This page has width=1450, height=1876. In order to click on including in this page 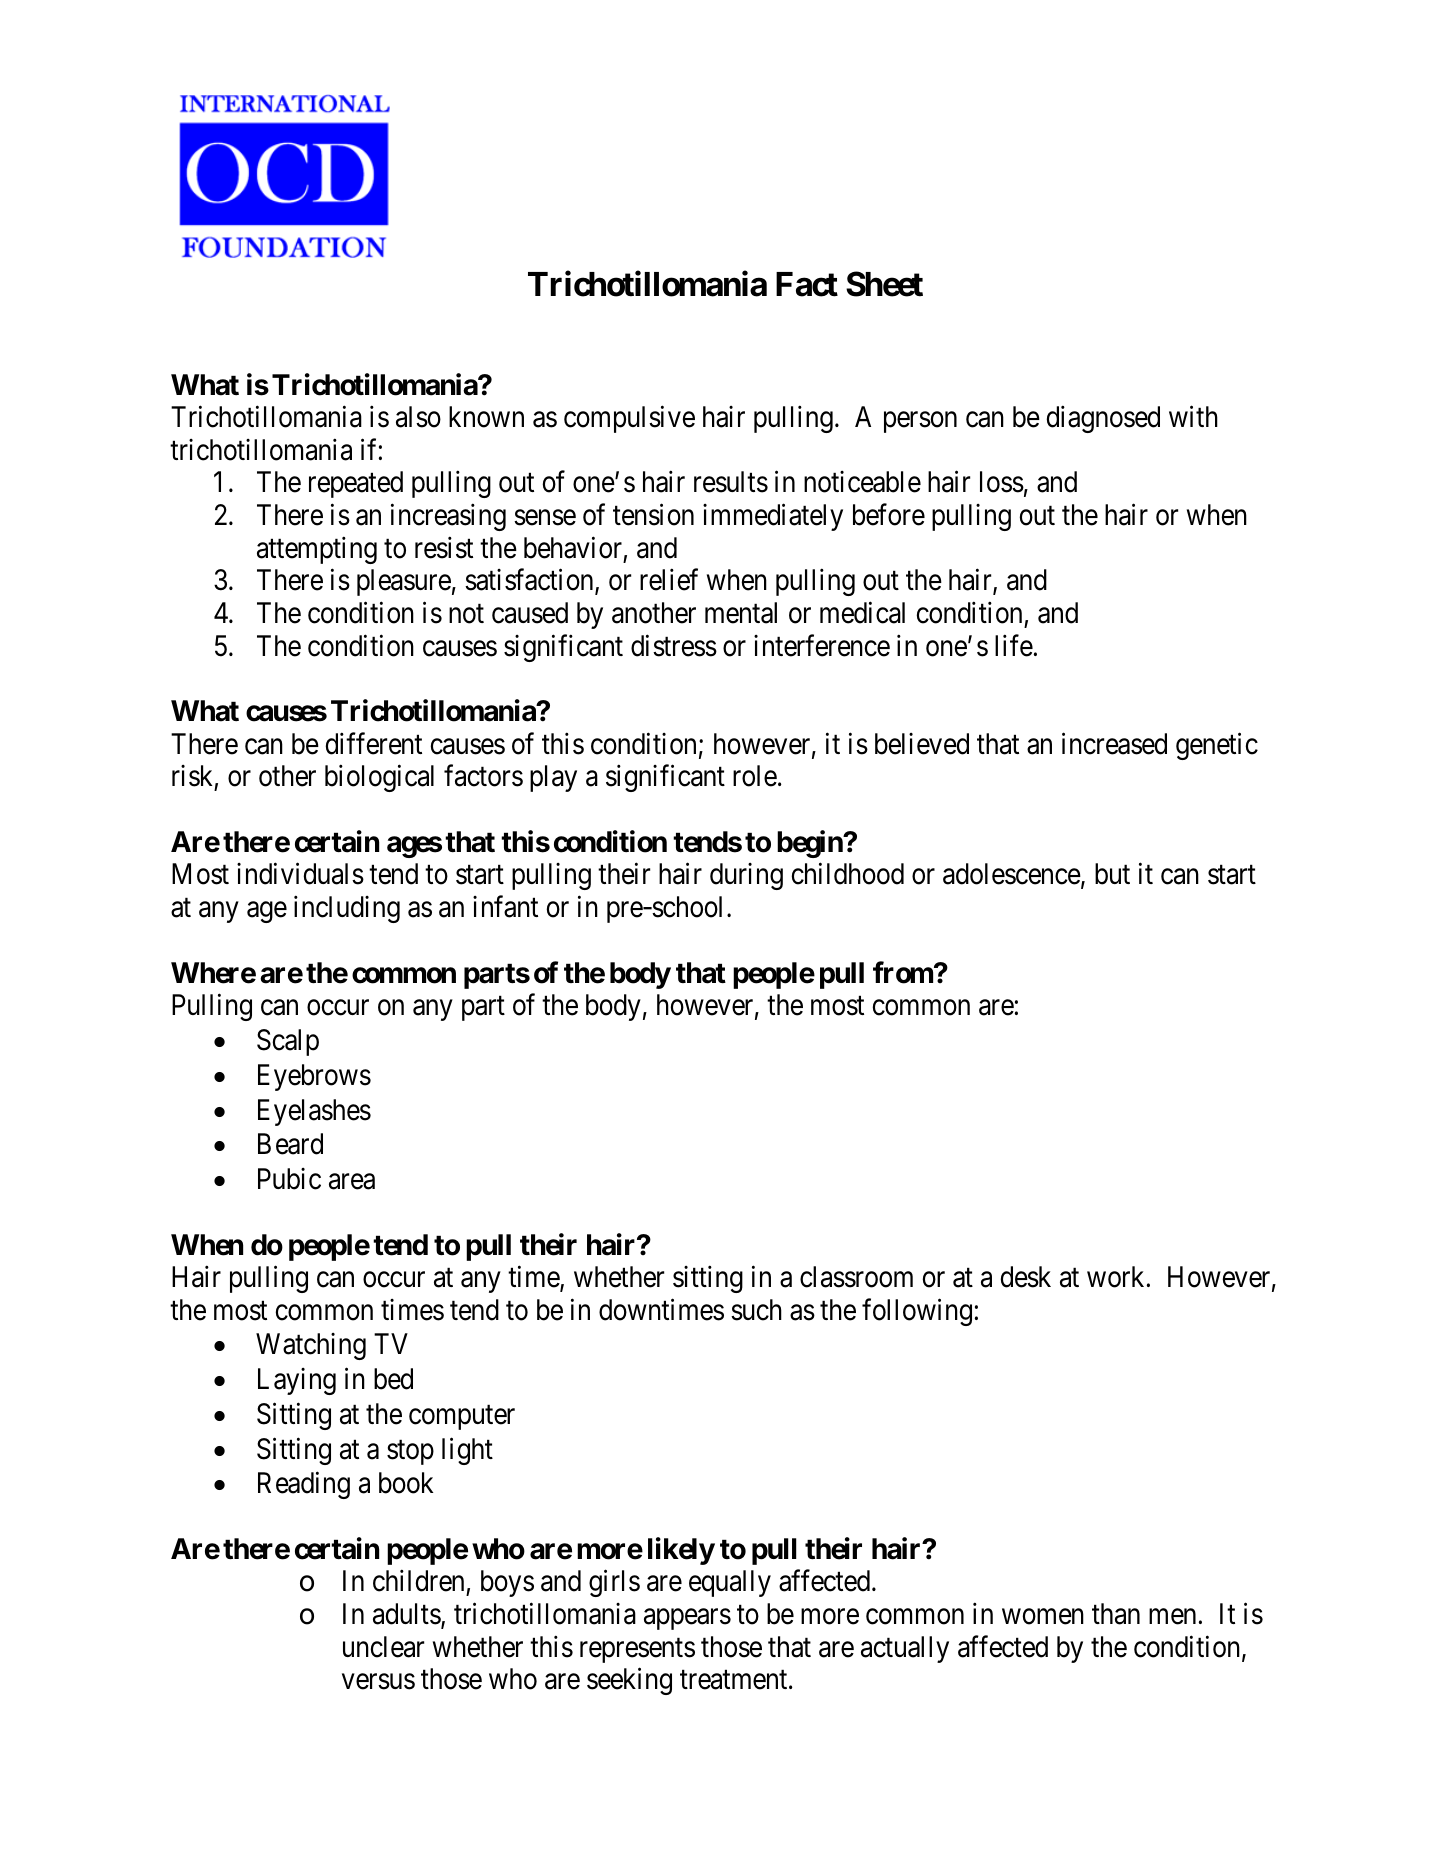, I will do `click(347, 909)`.
